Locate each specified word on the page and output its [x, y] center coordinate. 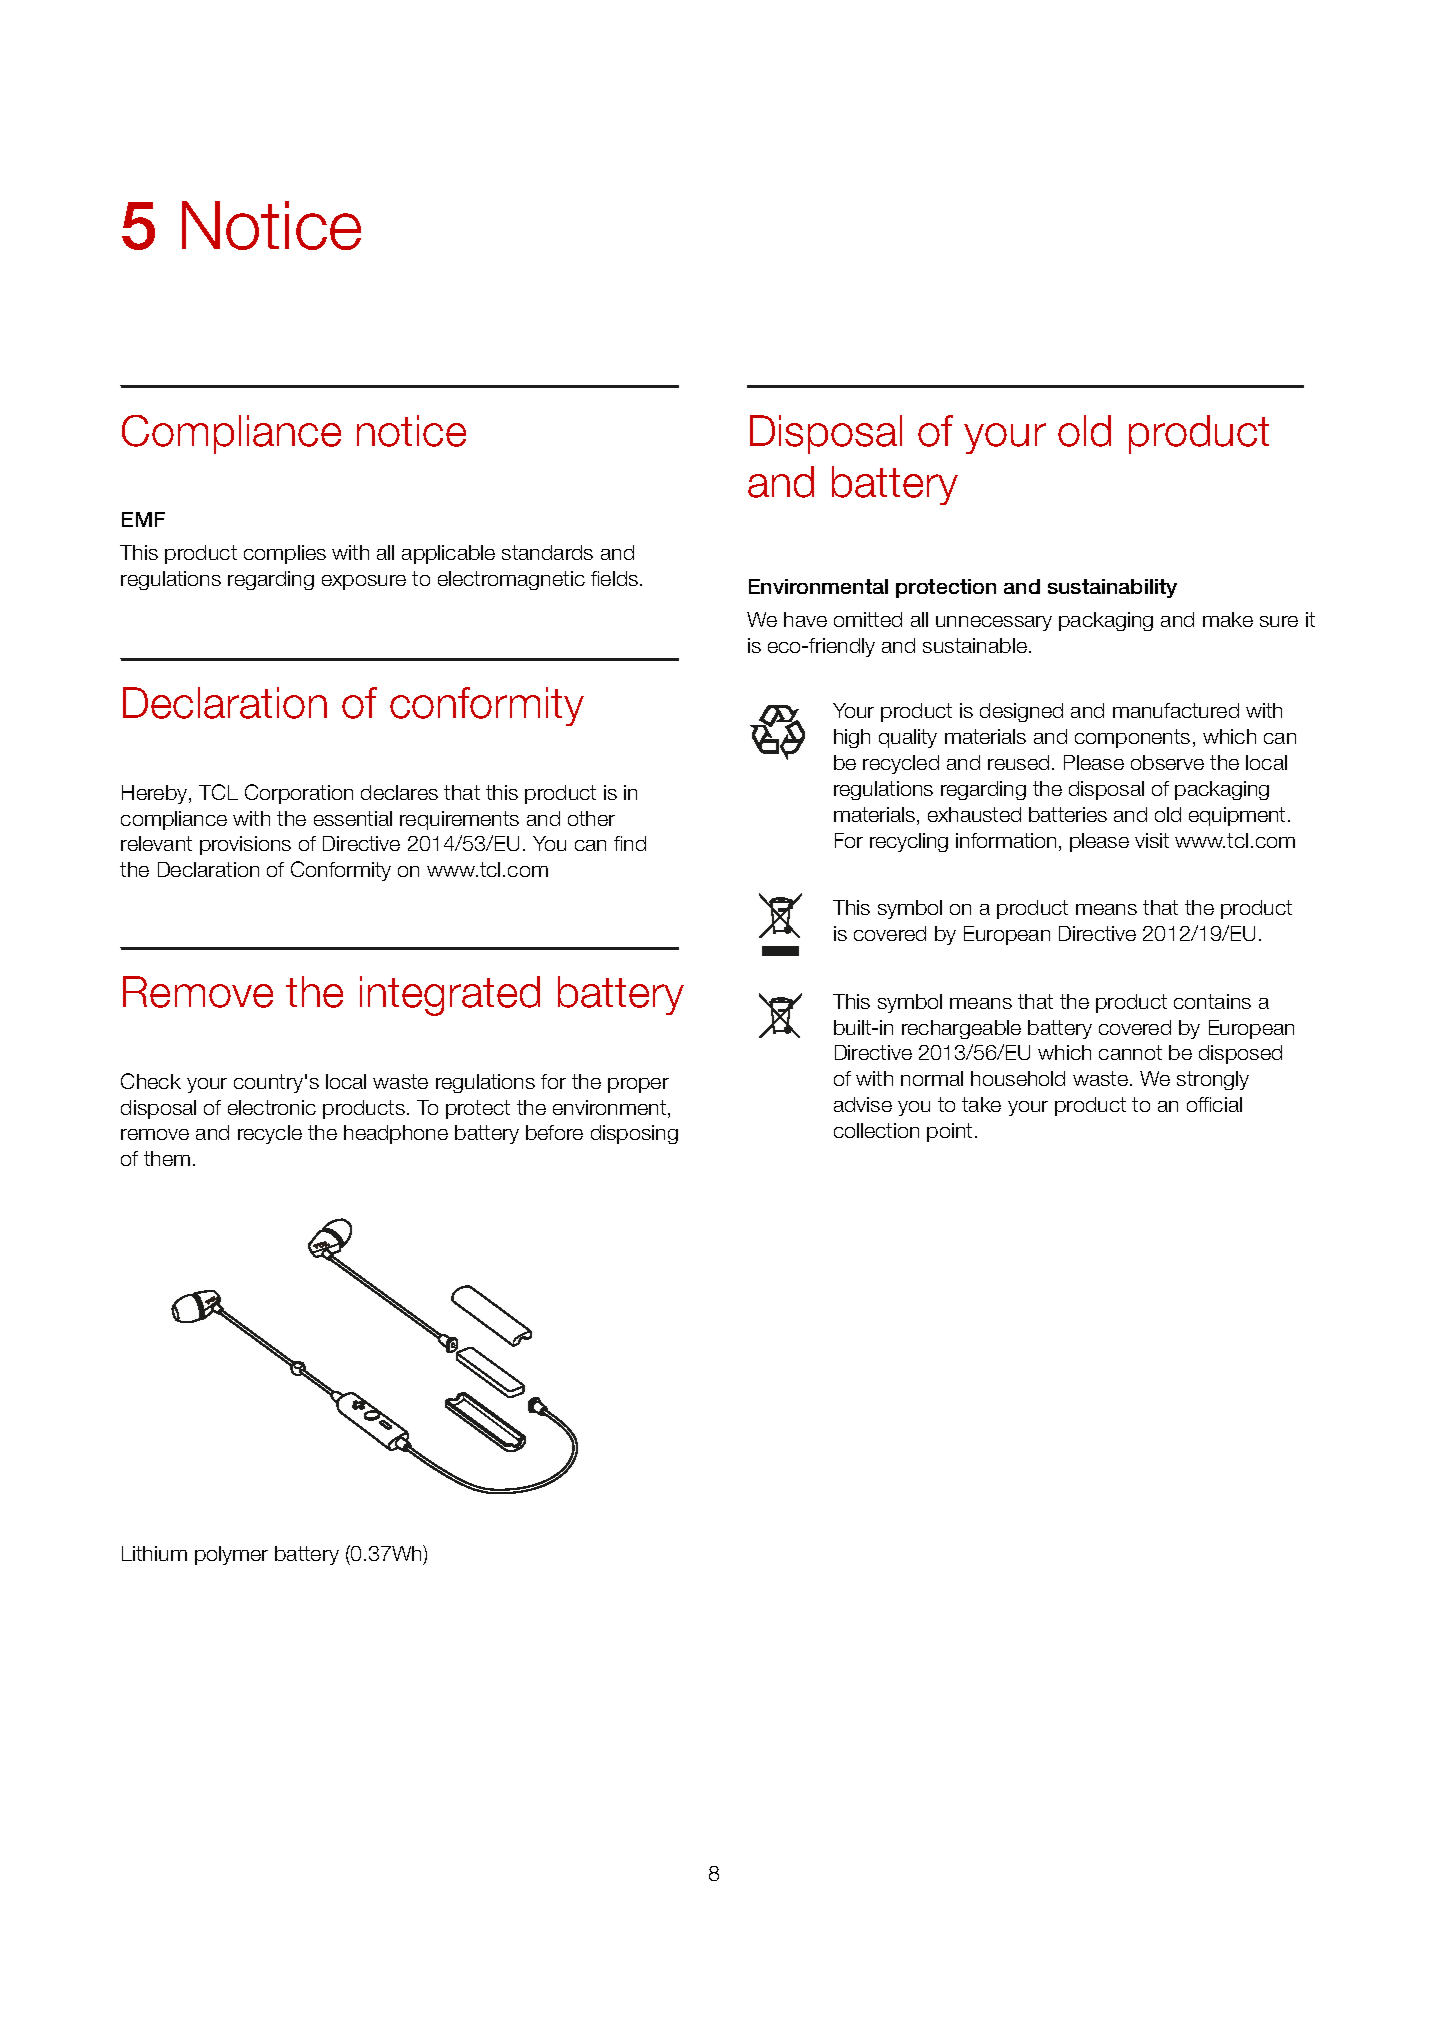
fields [616, 578]
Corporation [299, 794]
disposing [634, 1134]
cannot [1130, 1052]
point [949, 1132]
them [167, 1158]
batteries [1068, 814]
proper [638, 1085]
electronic [272, 1107]
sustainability [1112, 588]
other [591, 818]
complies [285, 554]
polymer [231, 1555]
